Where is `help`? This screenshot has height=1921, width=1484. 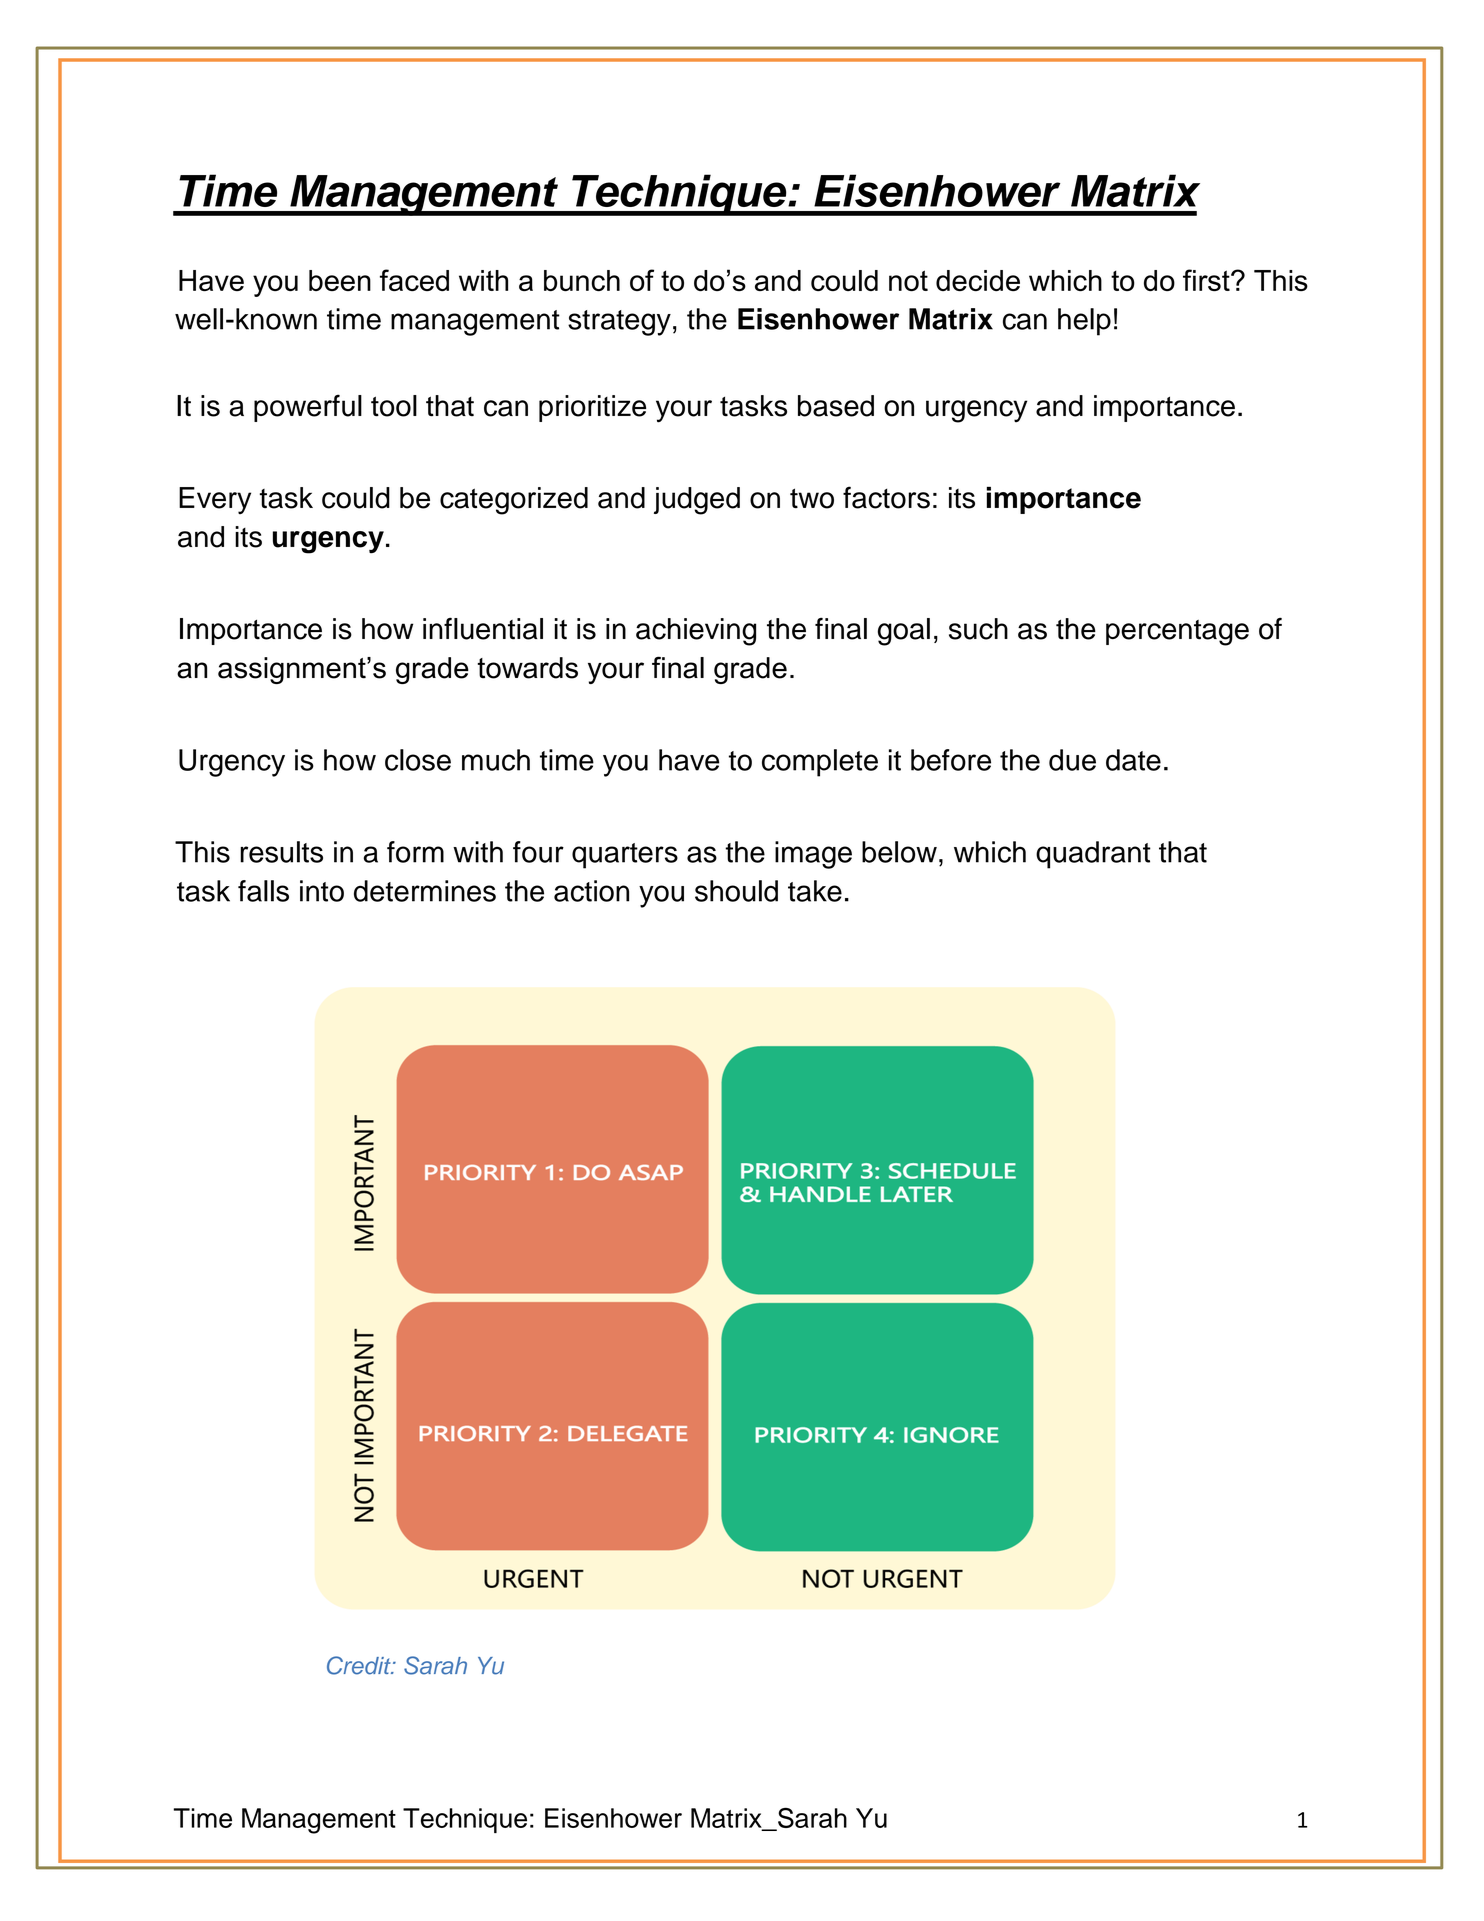 help is located at coordinates (1084, 322).
